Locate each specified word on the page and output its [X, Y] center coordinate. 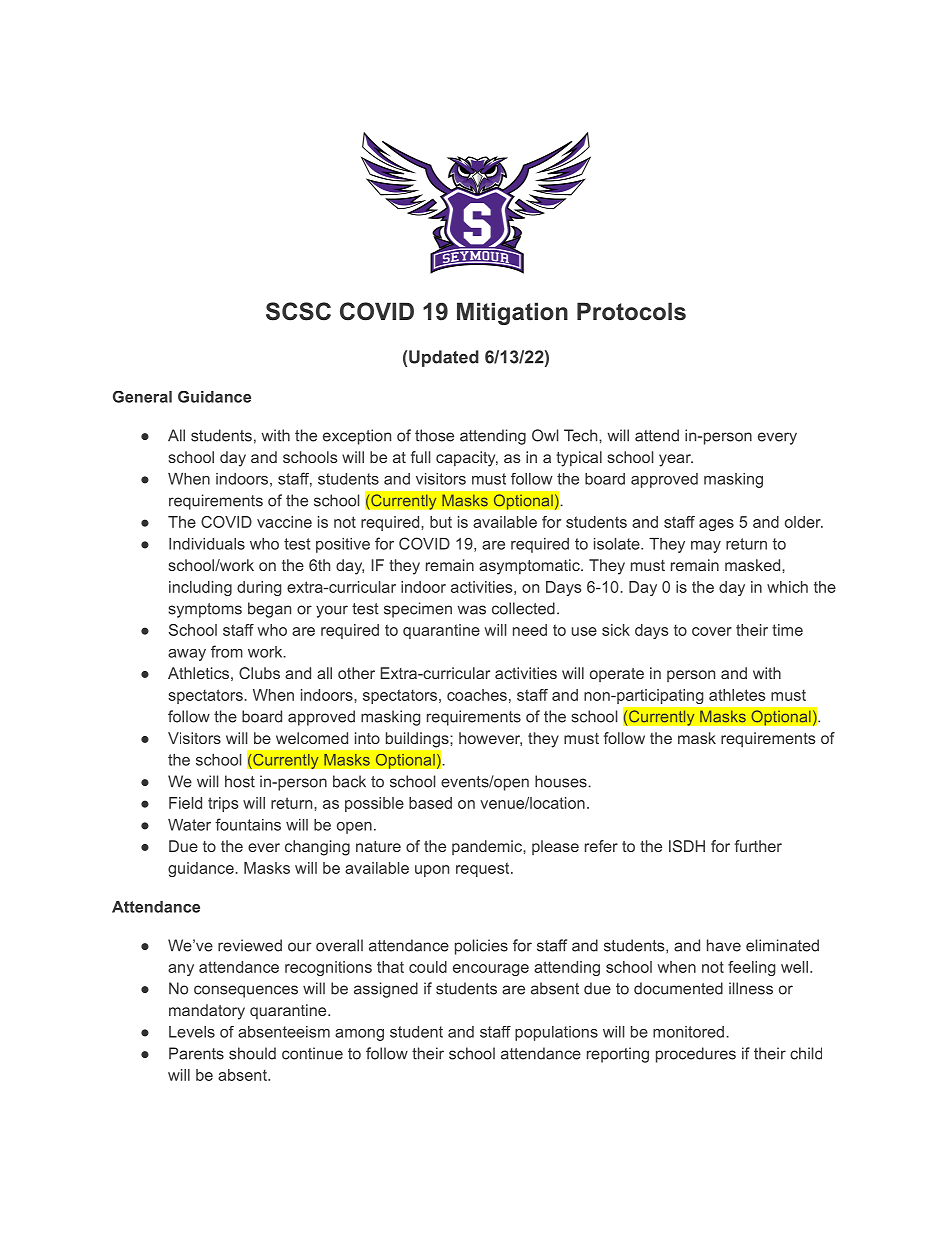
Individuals [207, 544]
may [706, 547]
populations [556, 1033]
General [142, 397]
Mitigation [512, 313]
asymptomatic [530, 567]
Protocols [631, 311]
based [430, 803]
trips [223, 804]
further [758, 846]
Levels [192, 1032]
